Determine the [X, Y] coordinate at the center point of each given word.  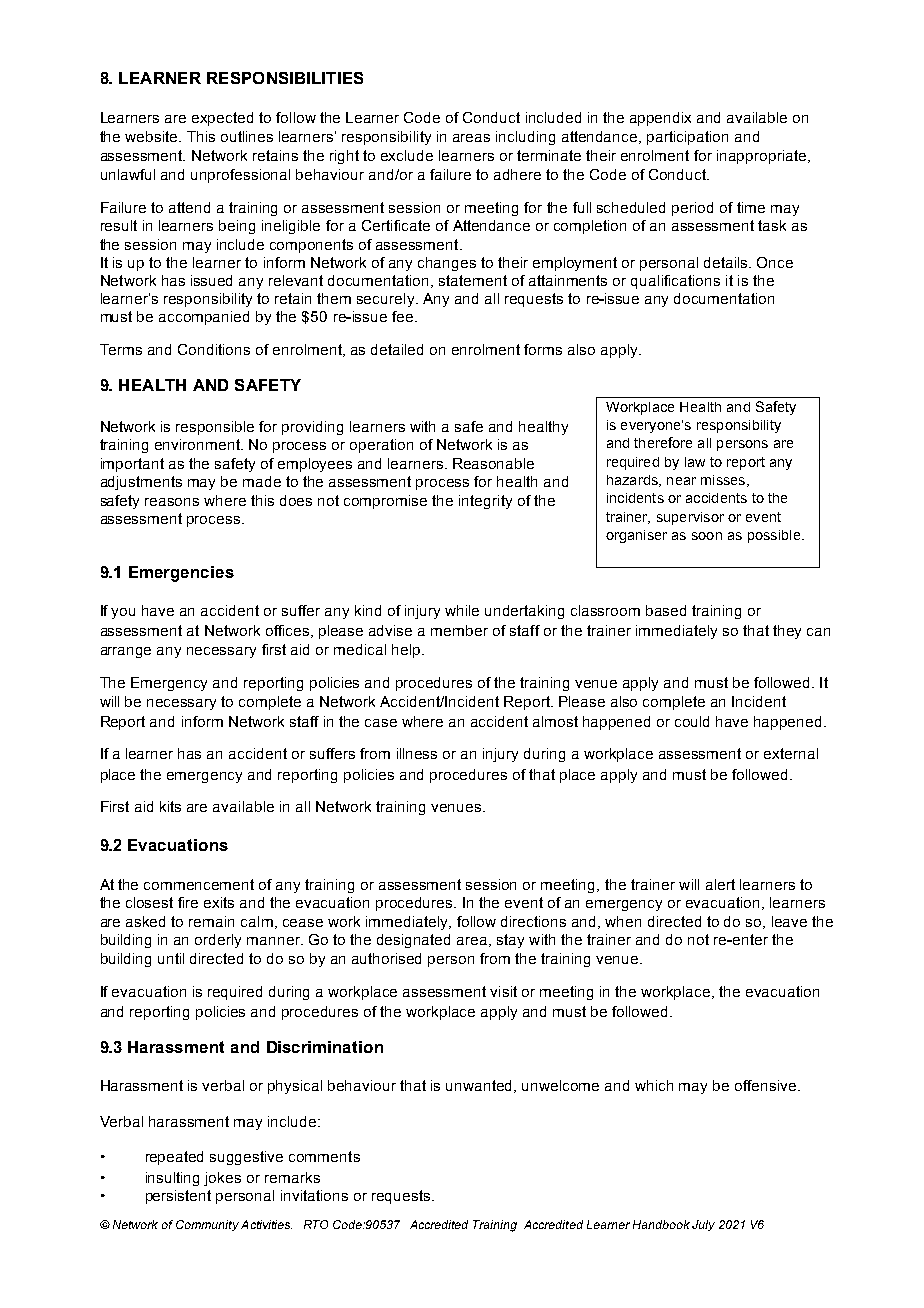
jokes [222, 1179]
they [787, 632]
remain [211, 921]
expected [222, 119]
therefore [663, 442]
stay [510, 941]
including [525, 138]
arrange [126, 652]
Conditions [214, 349]
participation [687, 138]
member [459, 630]
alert [720, 884]
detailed [397, 349]
